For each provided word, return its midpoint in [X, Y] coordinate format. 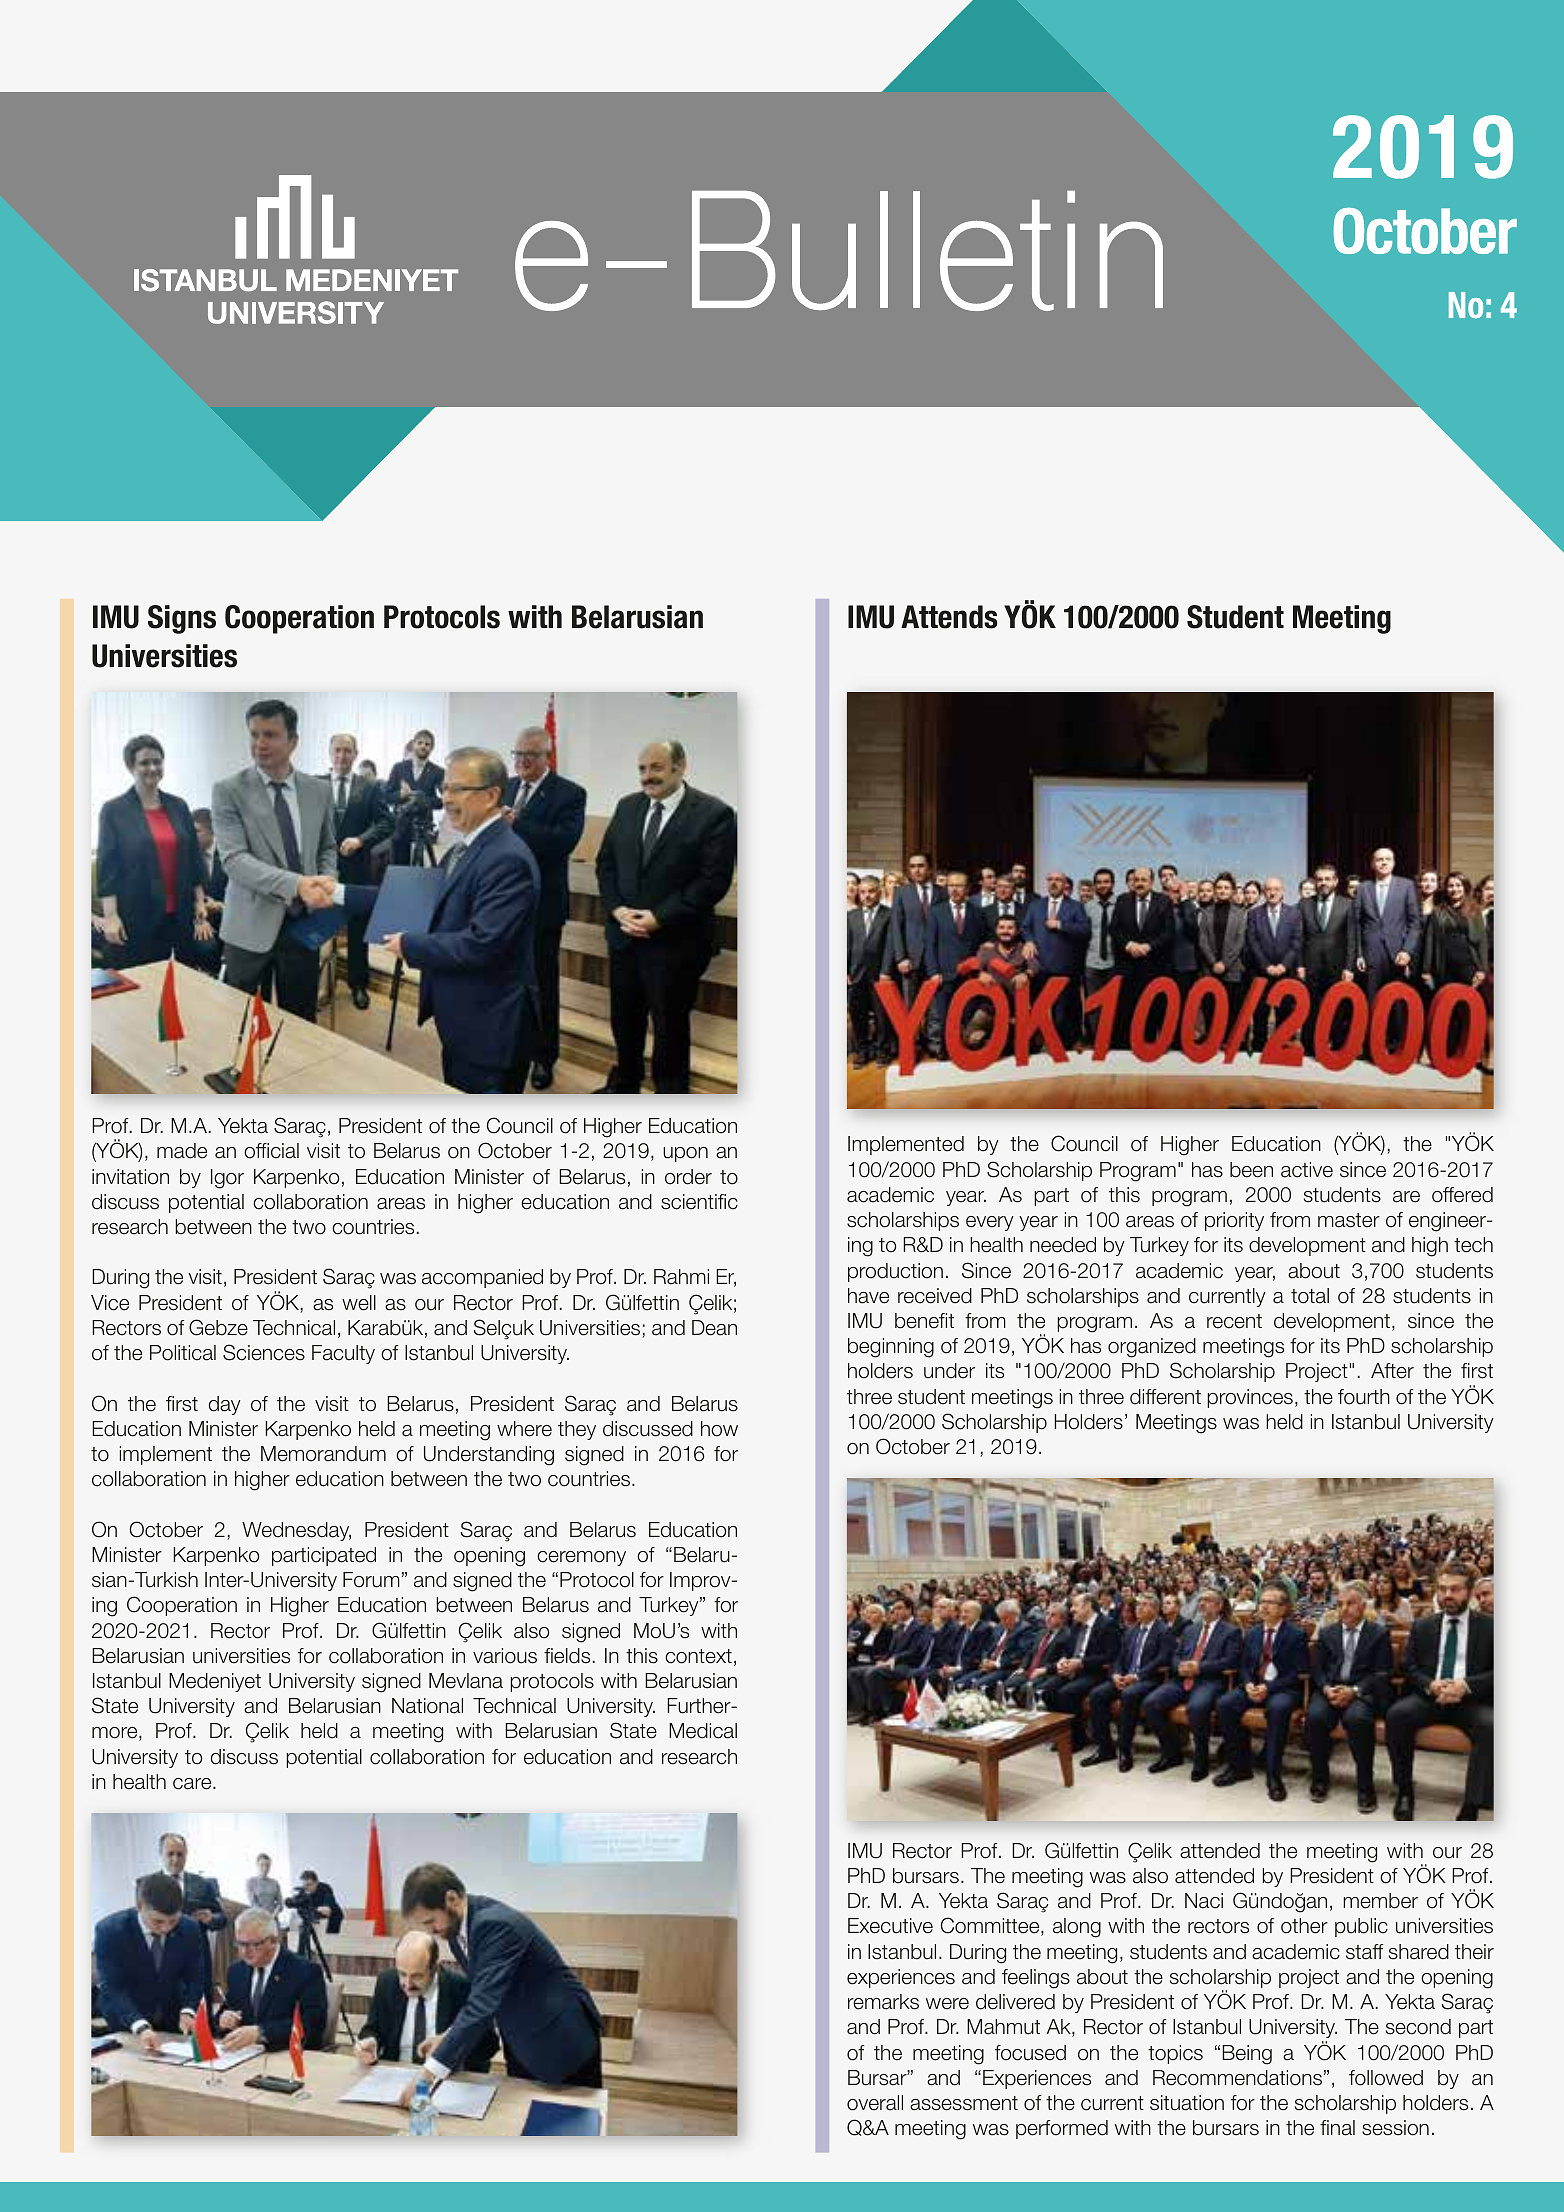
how [719, 1429]
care [193, 1784]
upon [685, 1154]
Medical [703, 1731]
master [1349, 1220]
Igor [227, 1179]
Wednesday [296, 1531]
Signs [182, 619]
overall [875, 2103]
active [1307, 1170]
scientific [699, 1202]
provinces [1250, 1398]
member [1380, 1901]
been [1251, 1170]
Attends [949, 617]
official [271, 1151]
